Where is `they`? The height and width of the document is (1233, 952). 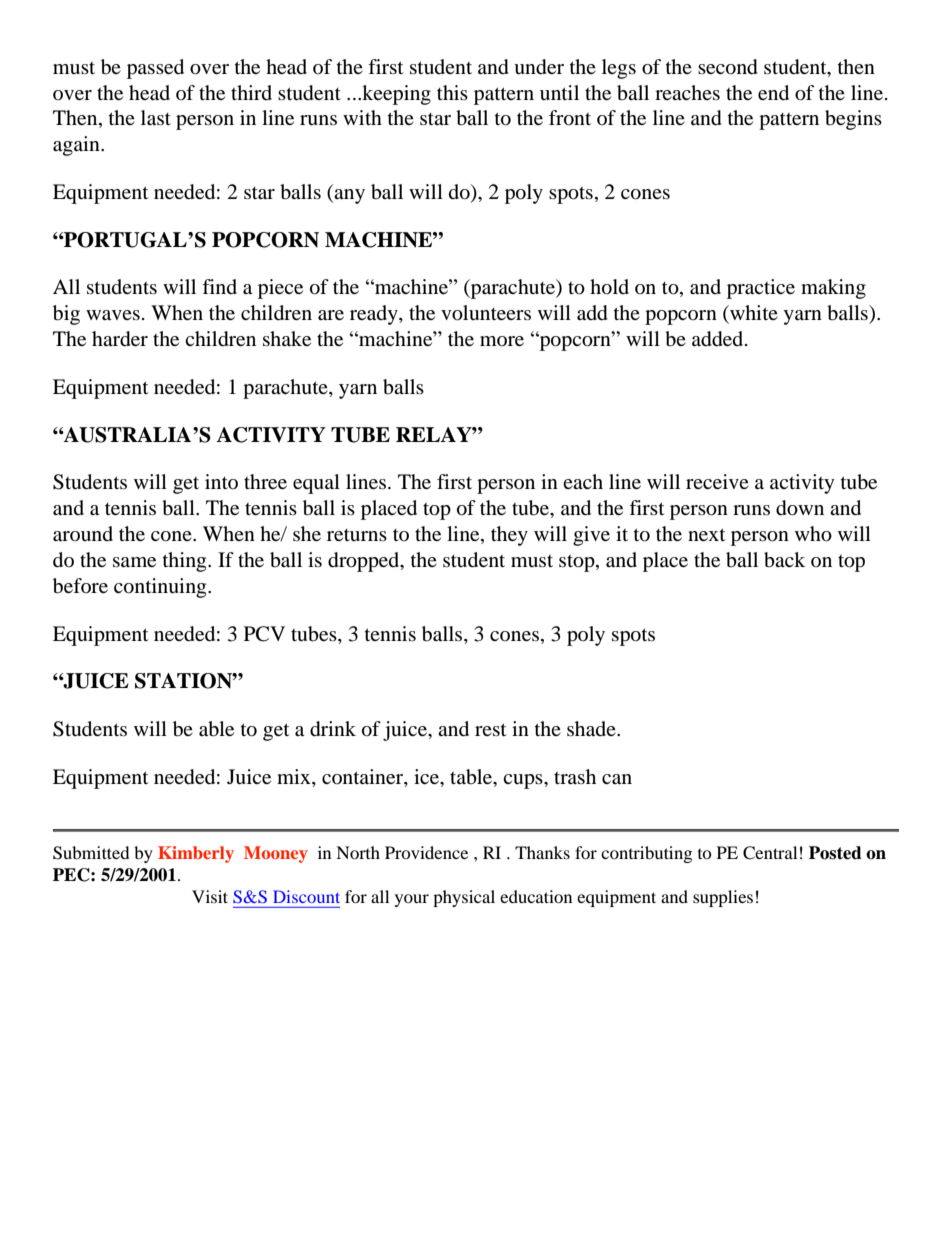
they is located at coordinates (509, 536).
